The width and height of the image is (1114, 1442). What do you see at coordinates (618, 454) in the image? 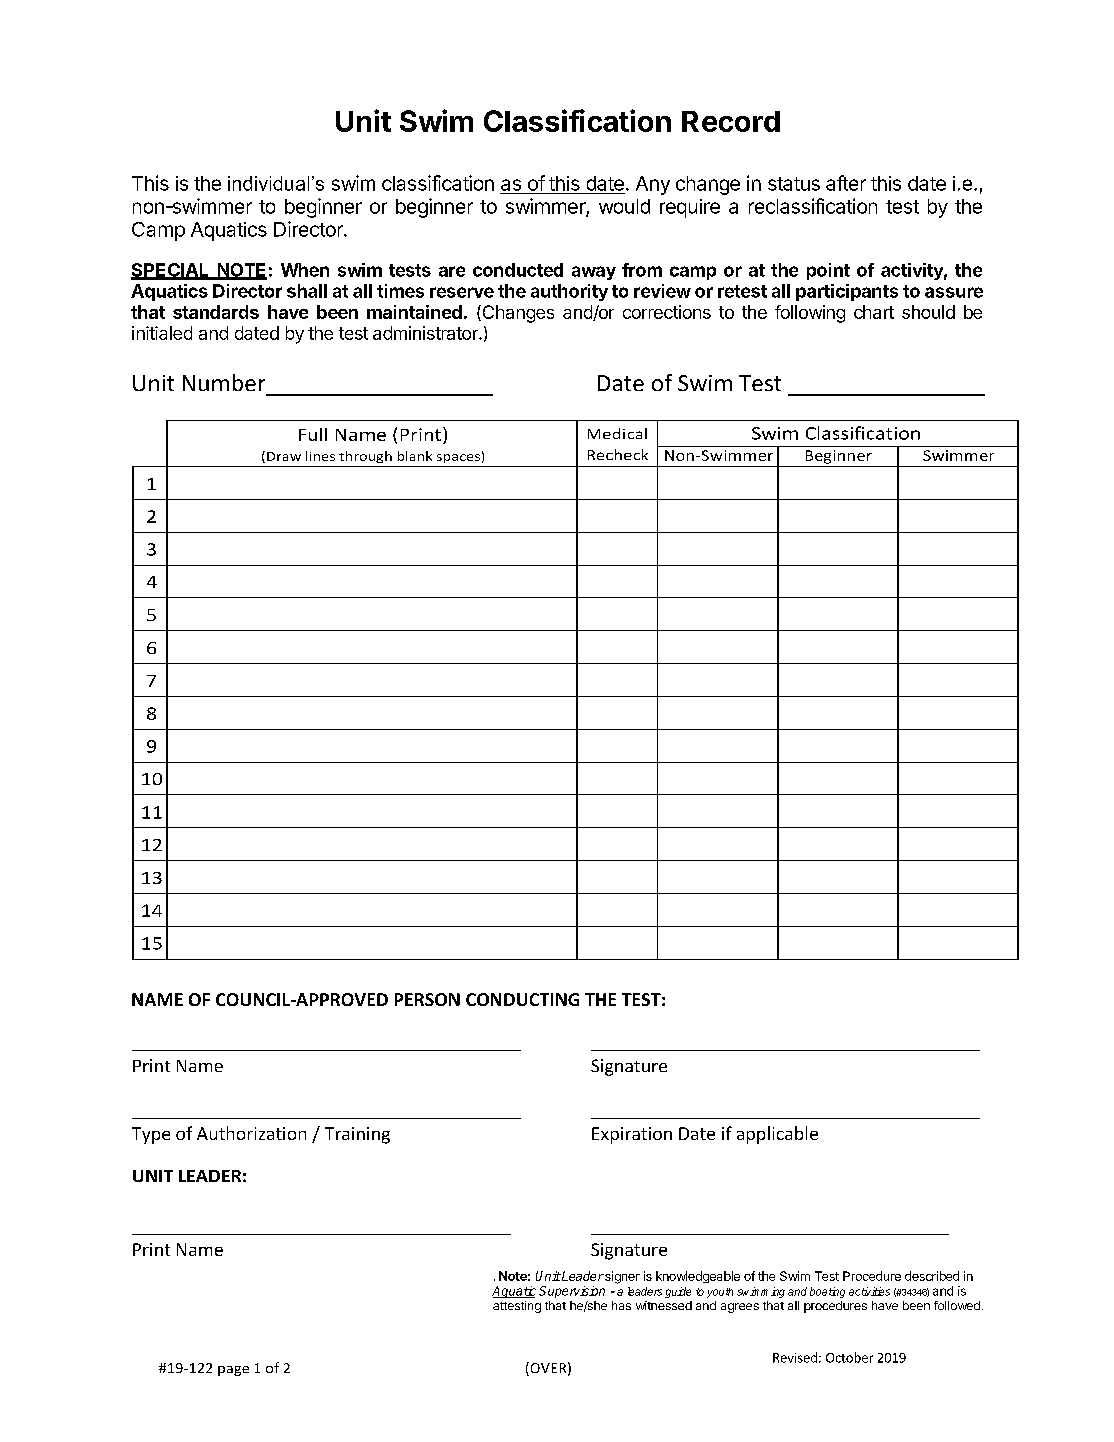
I see `Recheck` at bounding box center [618, 454].
